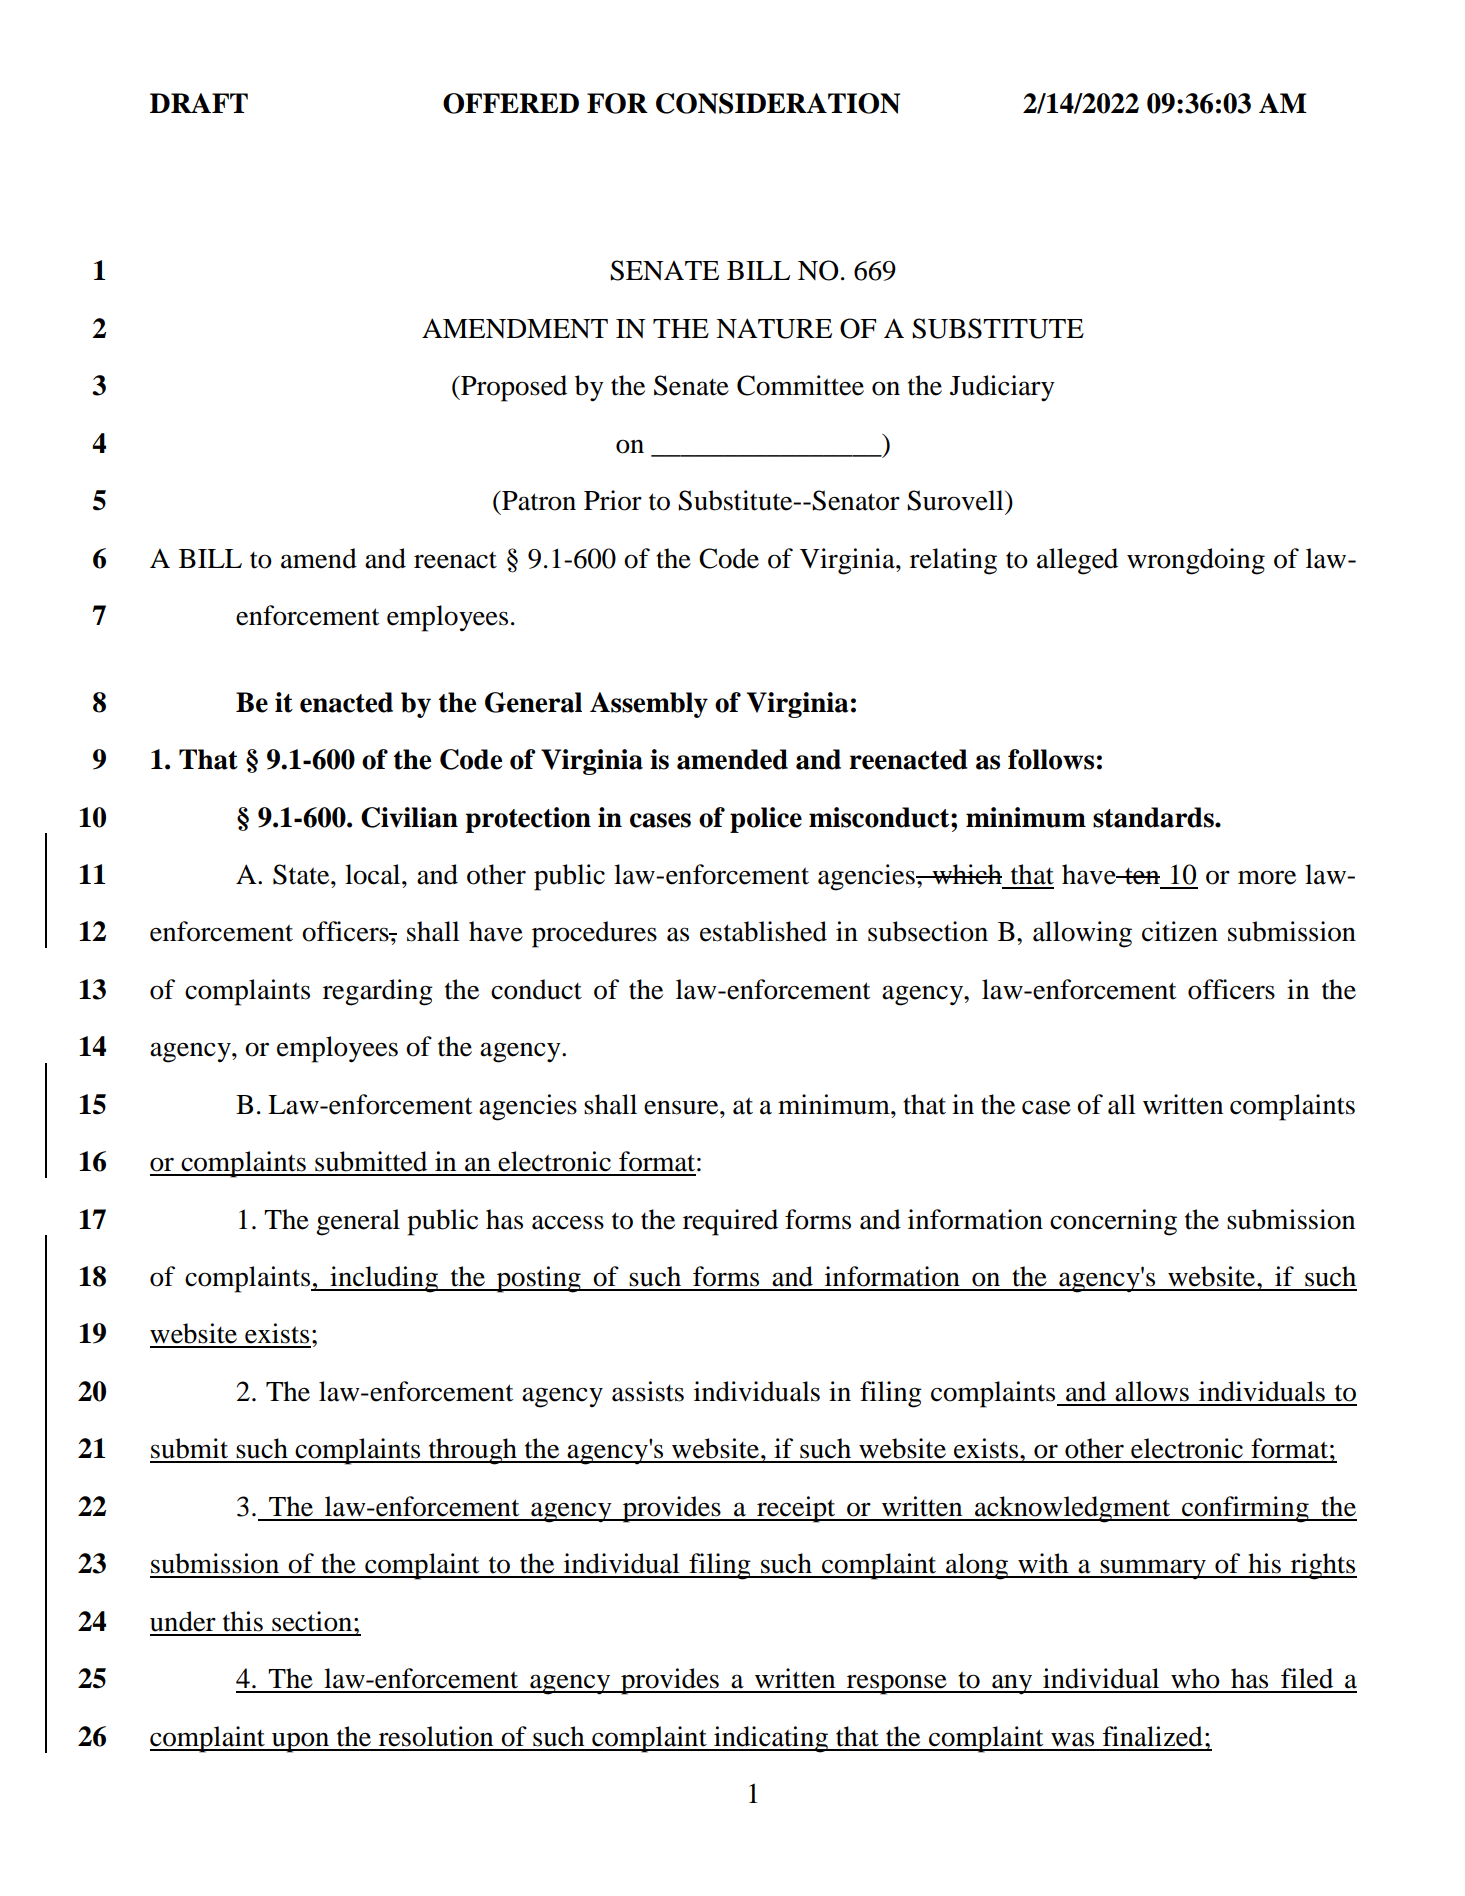 The width and height of the image is (1465, 1896). What do you see at coordinates (771, 1739) in the image?
I see `indicating` at bounding box center [771, 1739].
